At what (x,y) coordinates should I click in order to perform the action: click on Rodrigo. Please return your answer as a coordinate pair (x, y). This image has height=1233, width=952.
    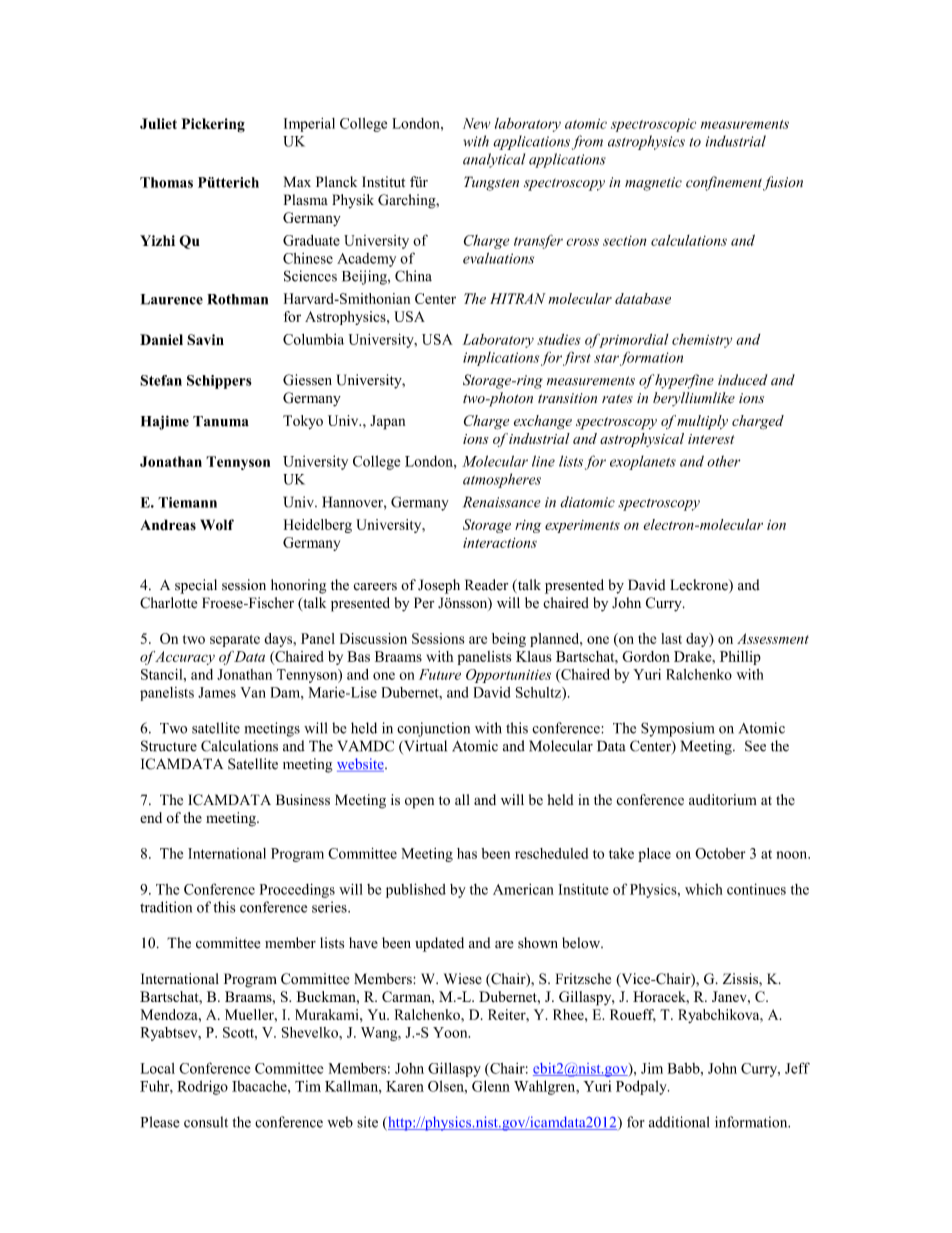
    Looking at the image, I should click on (202, 1087).
